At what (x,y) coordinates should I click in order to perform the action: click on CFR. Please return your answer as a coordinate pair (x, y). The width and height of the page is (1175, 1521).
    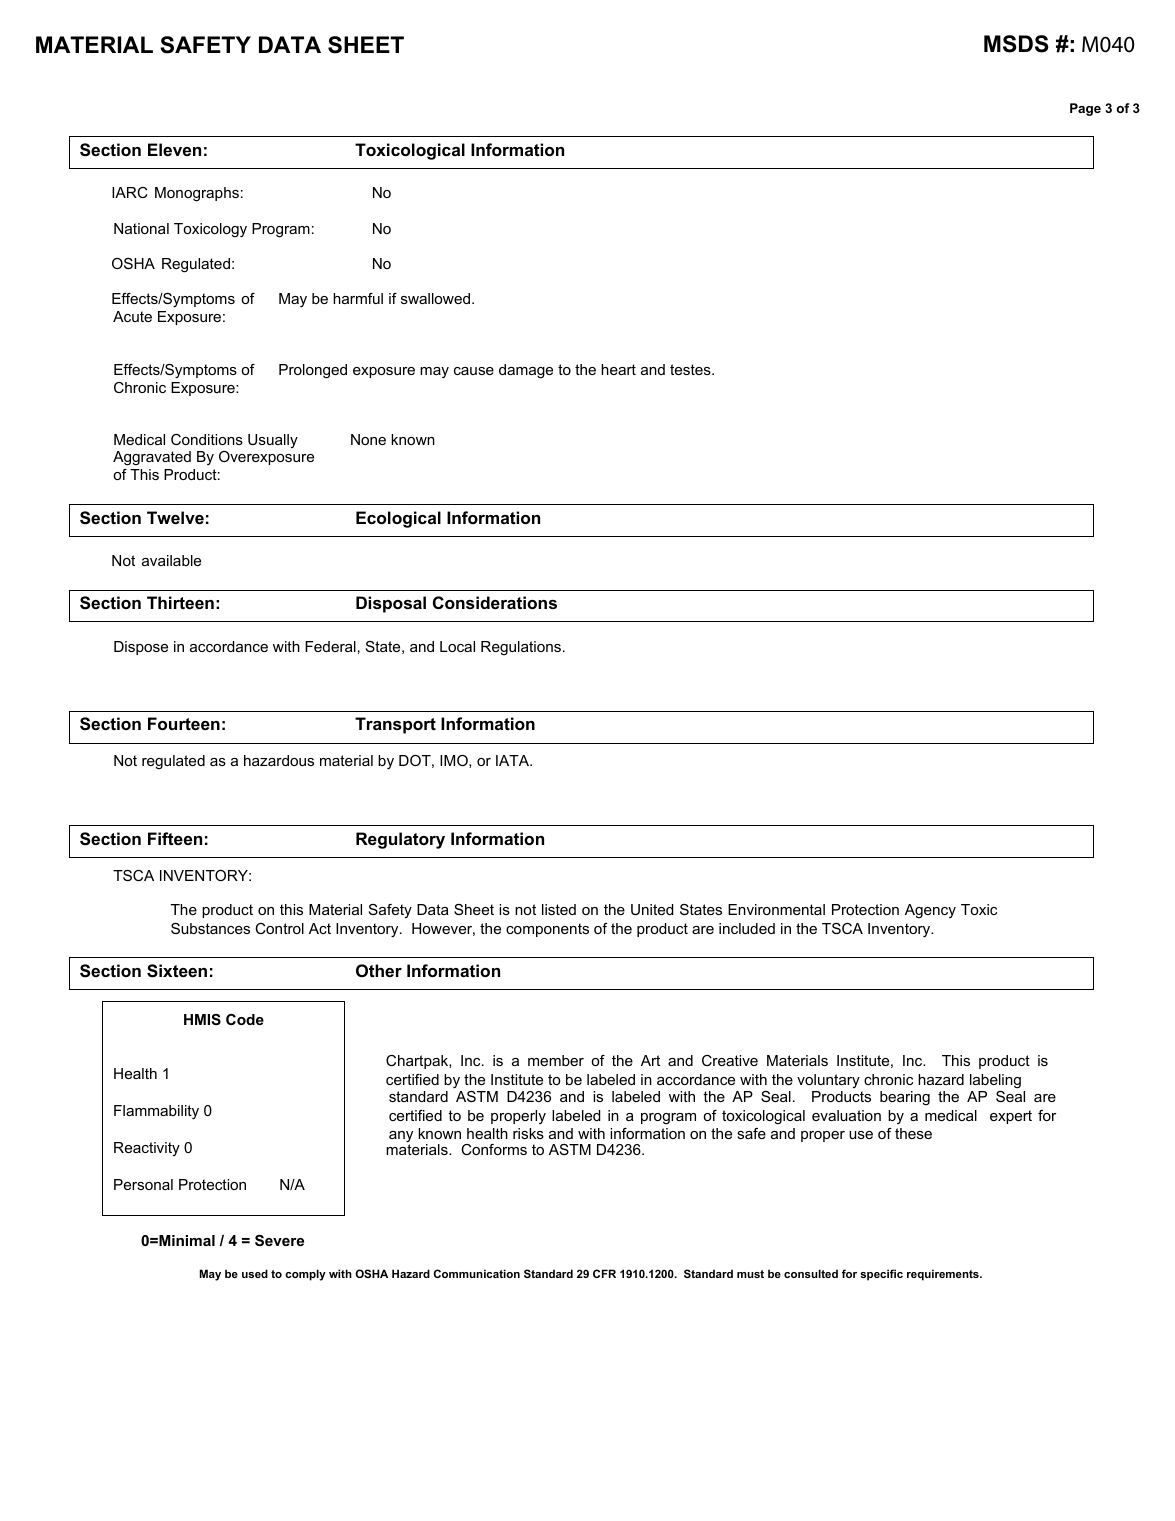
    Looking at the image, I should click on (604, 1273).
